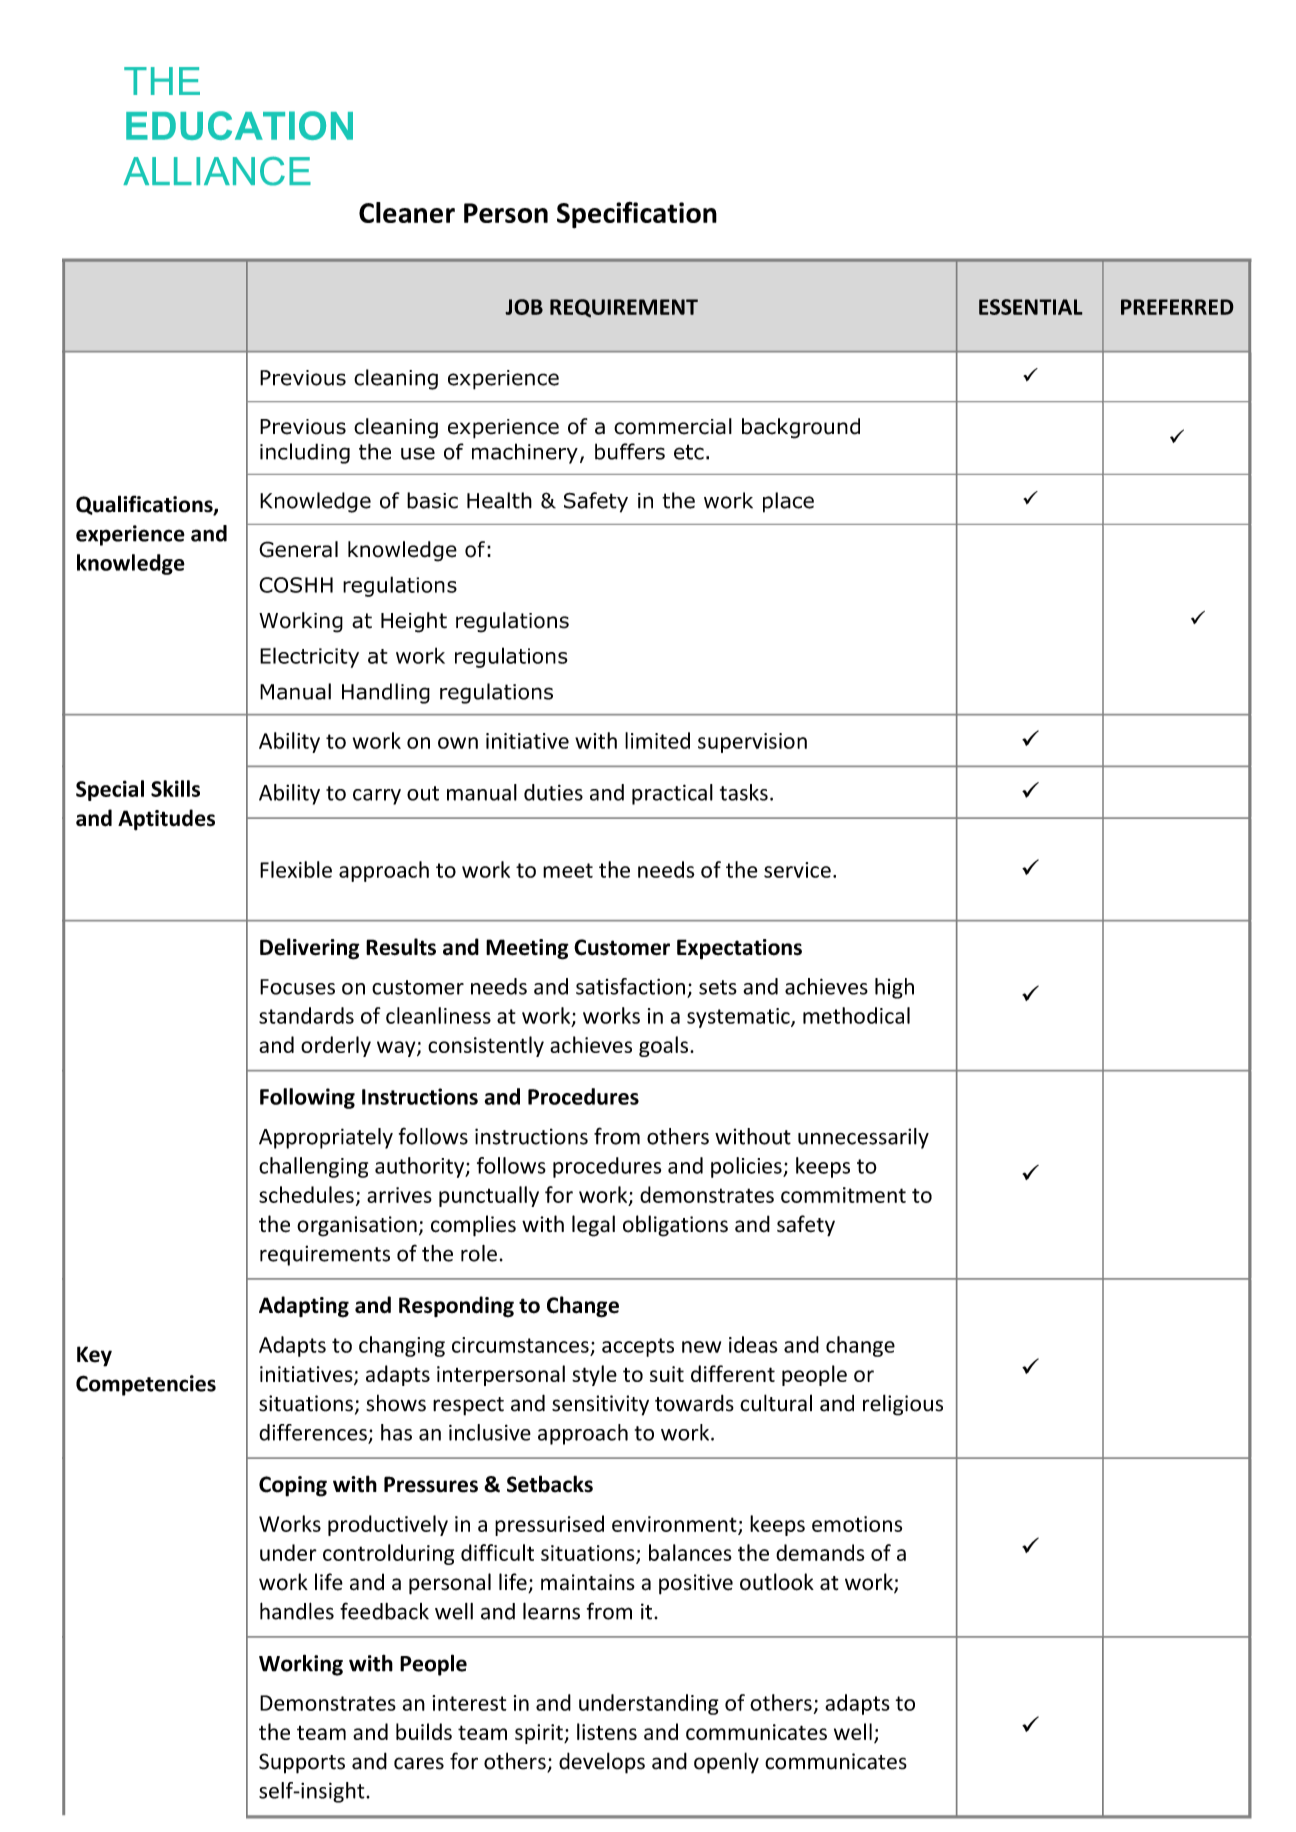  I want to click on ALLIANCE, so click(217, 171).
